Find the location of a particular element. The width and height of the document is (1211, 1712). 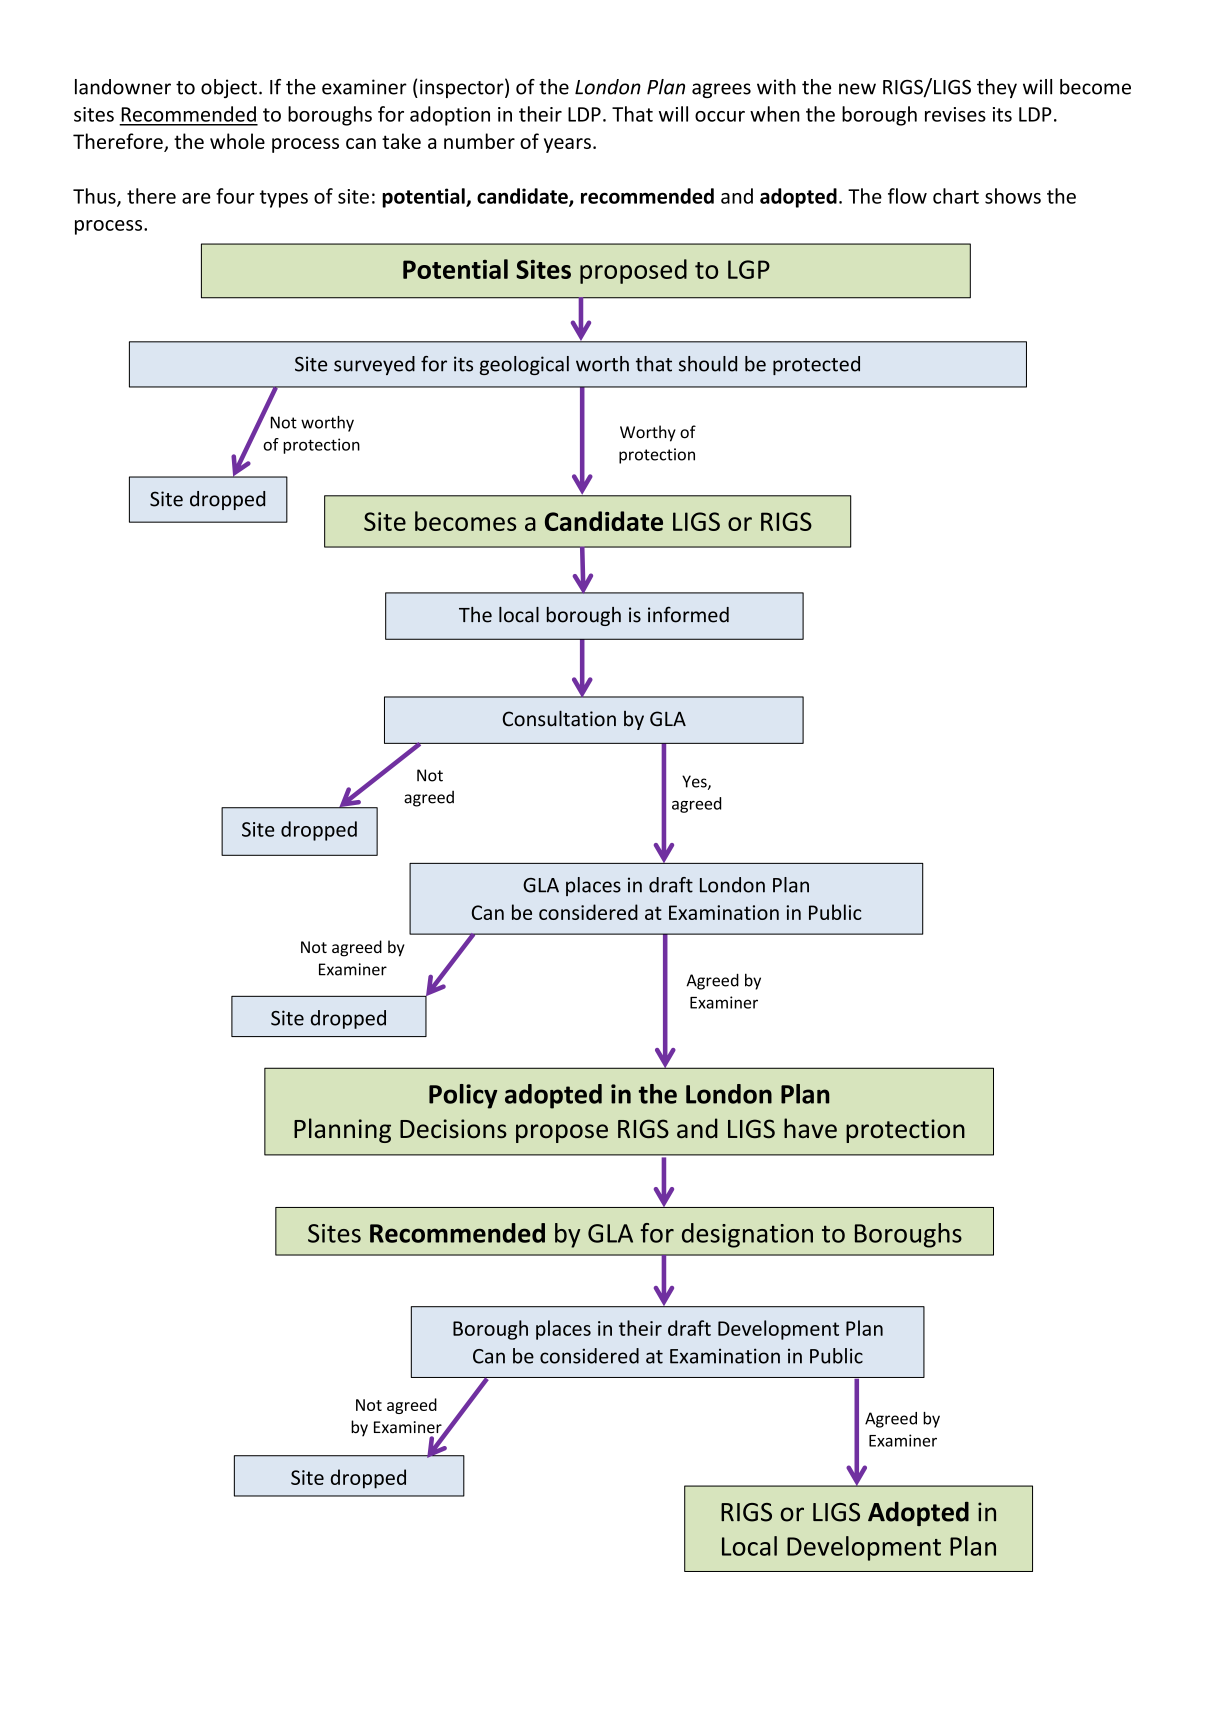

revises is located at coordinates (955, 114).
